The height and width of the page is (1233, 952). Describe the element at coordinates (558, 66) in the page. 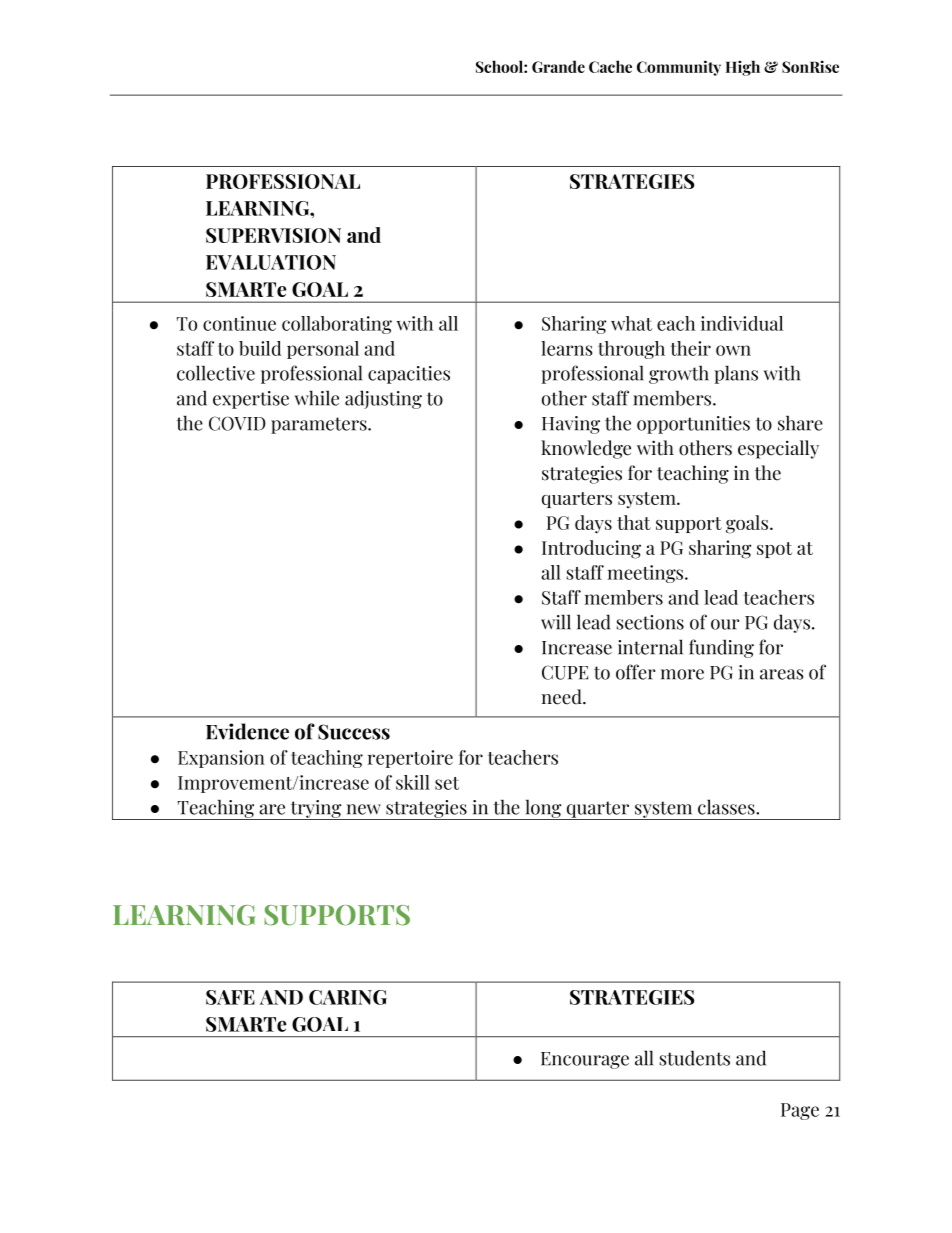

I see `Grande` at that location.
